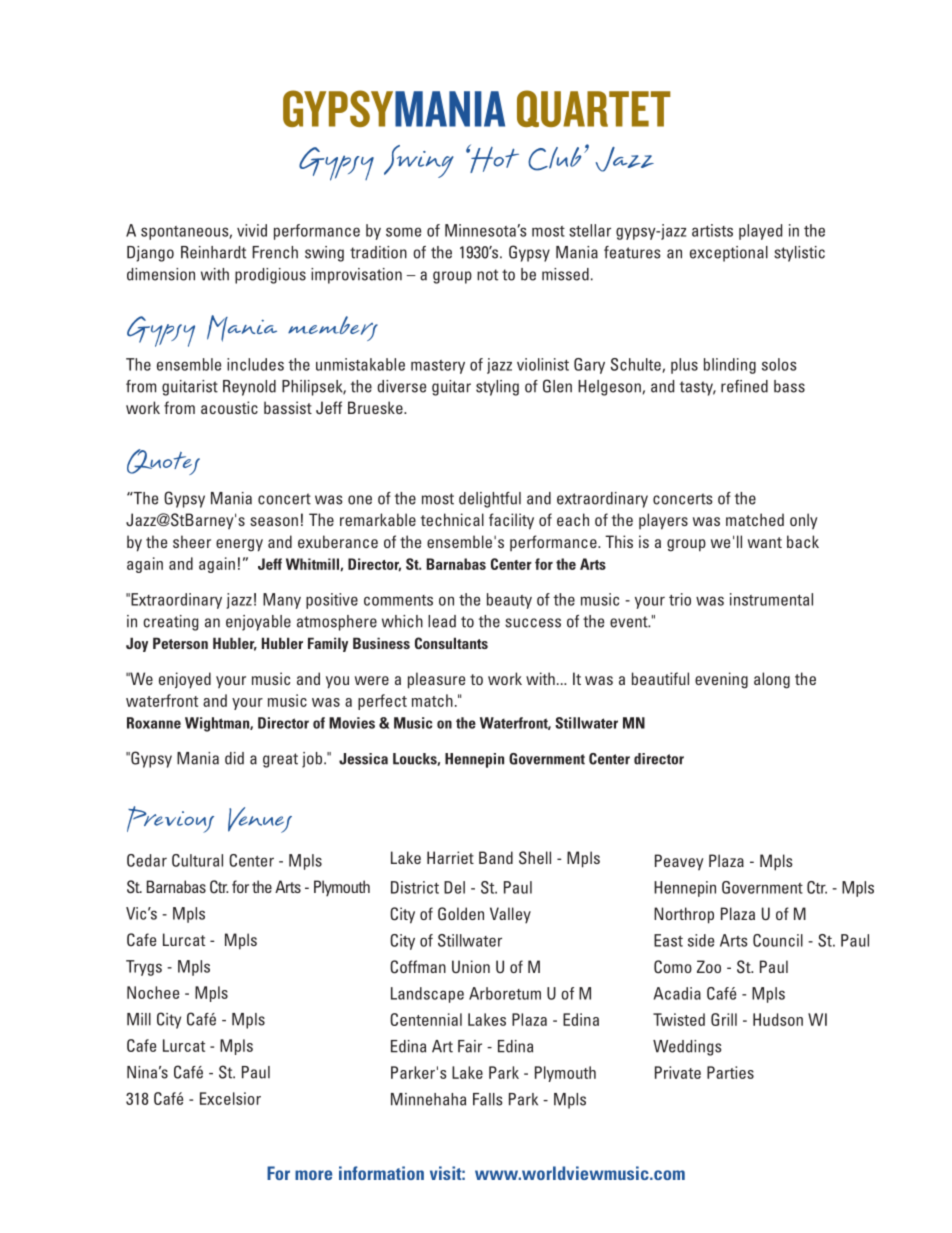  What do you see at coordinates (555, 159) in the document?
I see `Club` at bounding box center [555, 159].
